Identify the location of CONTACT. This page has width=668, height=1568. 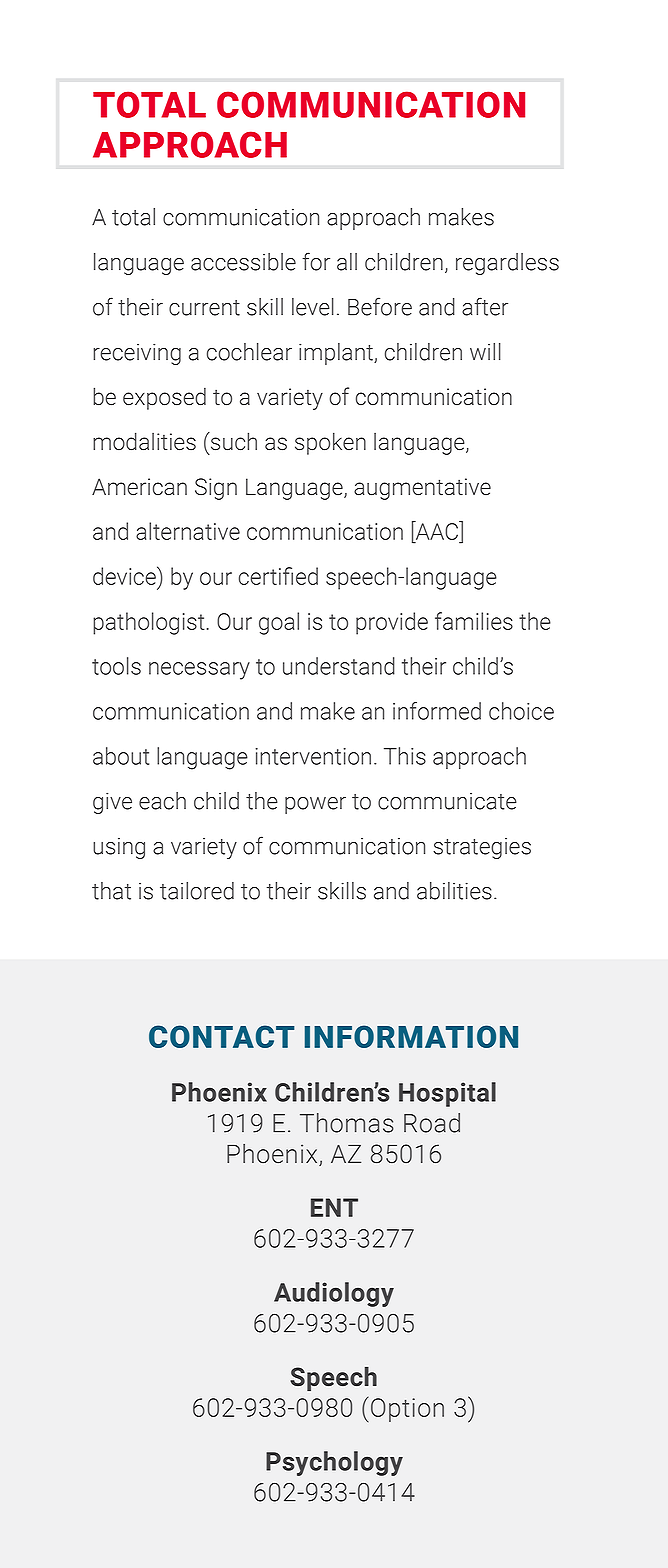
(222, 1036).
